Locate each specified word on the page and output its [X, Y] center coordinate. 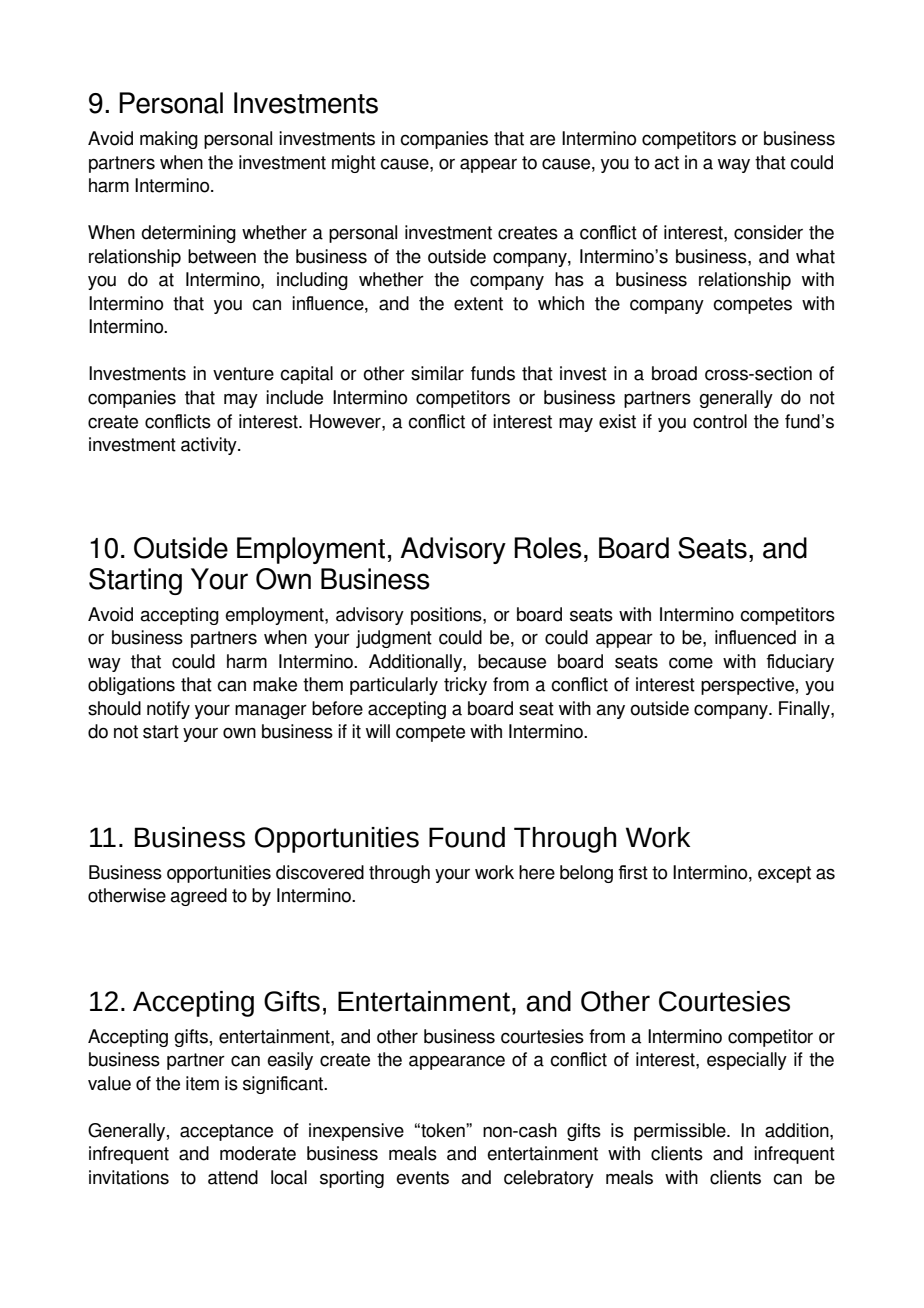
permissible [681, 1132]
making [169, 140]
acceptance [226, 1132]
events [422, 1178]
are [542, 140]
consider [768, 232]
